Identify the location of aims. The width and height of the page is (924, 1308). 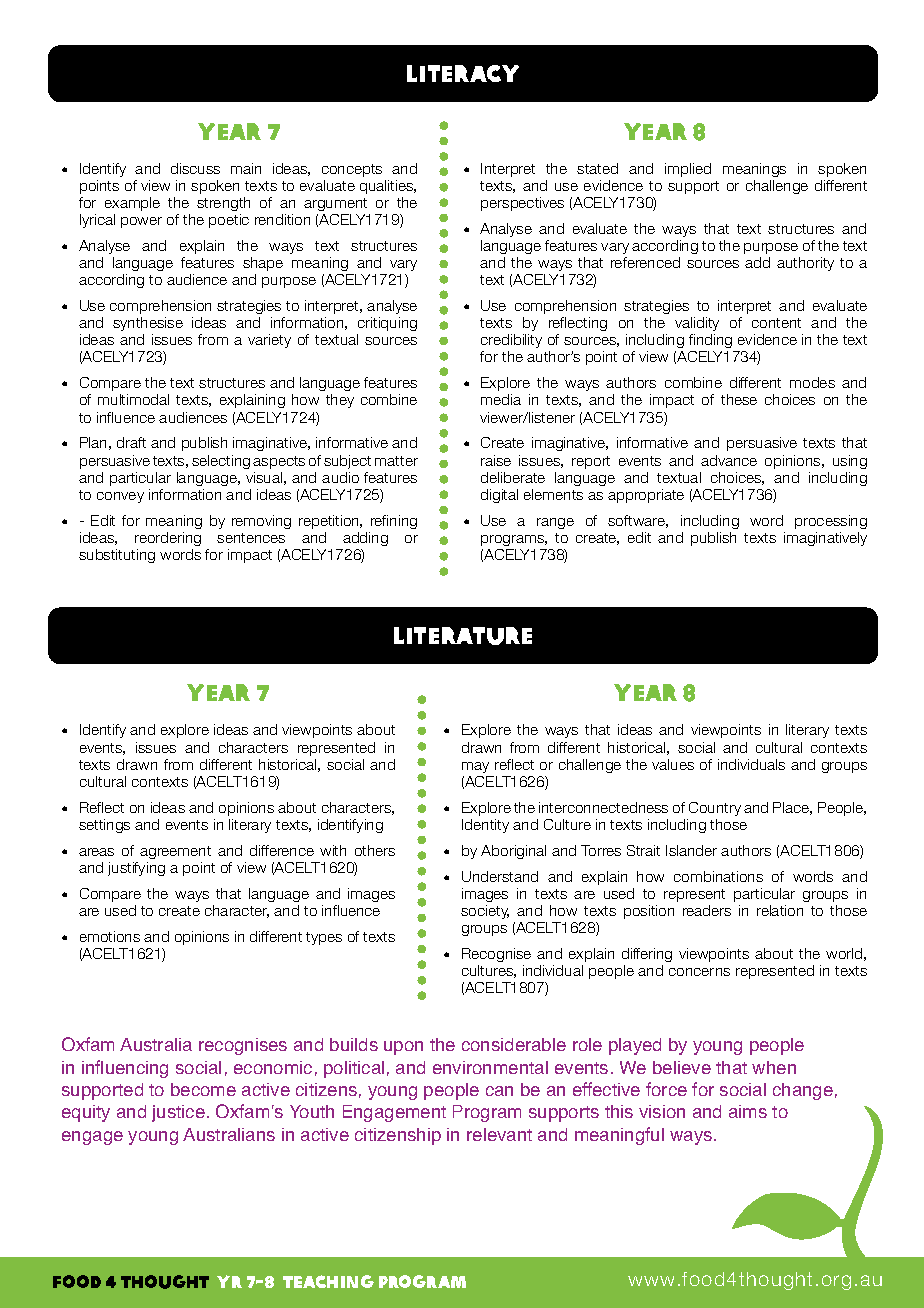
(748, 1111).
